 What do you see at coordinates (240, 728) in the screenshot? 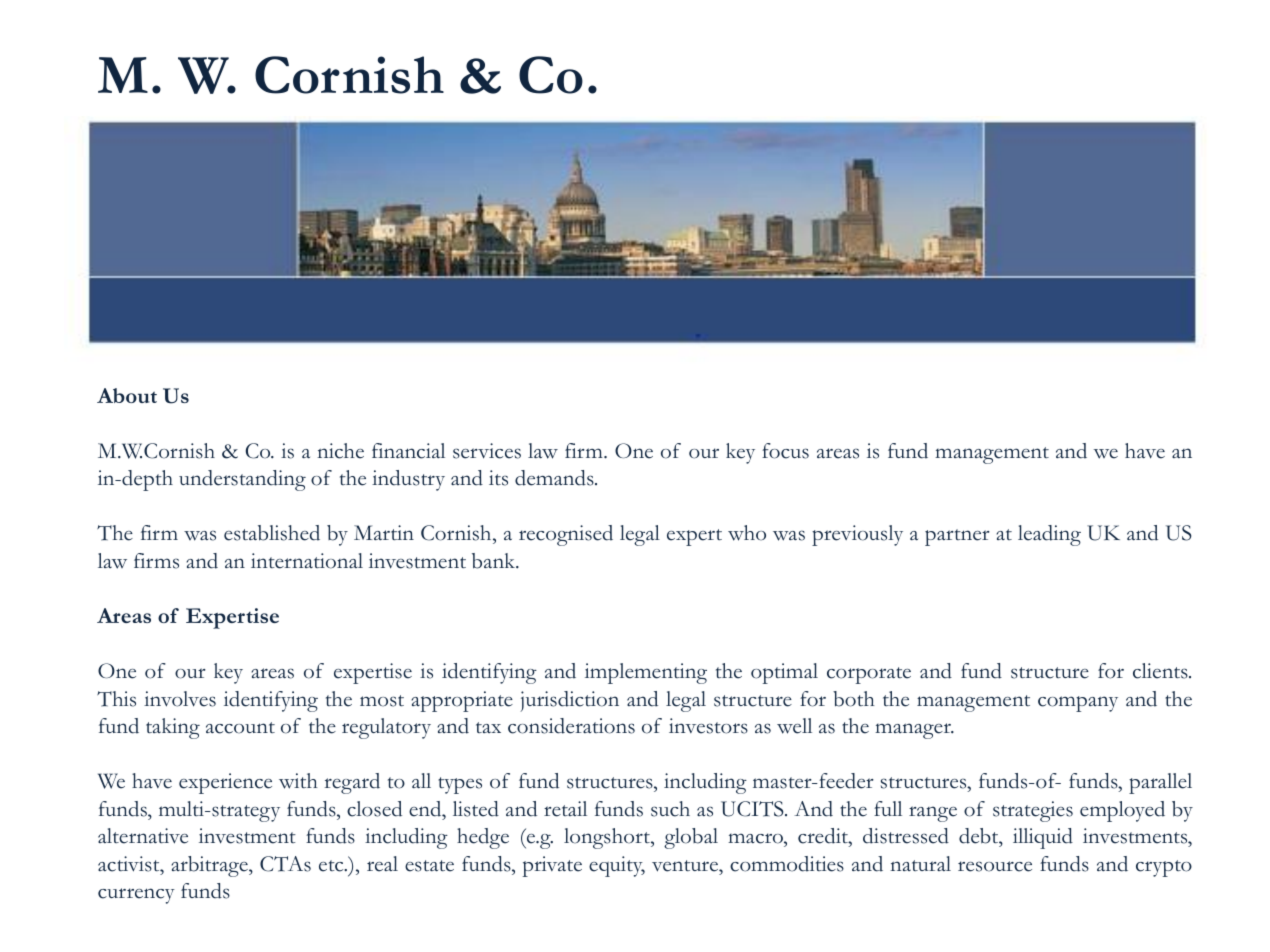
I see `account` at bounding box center [240, 728].
